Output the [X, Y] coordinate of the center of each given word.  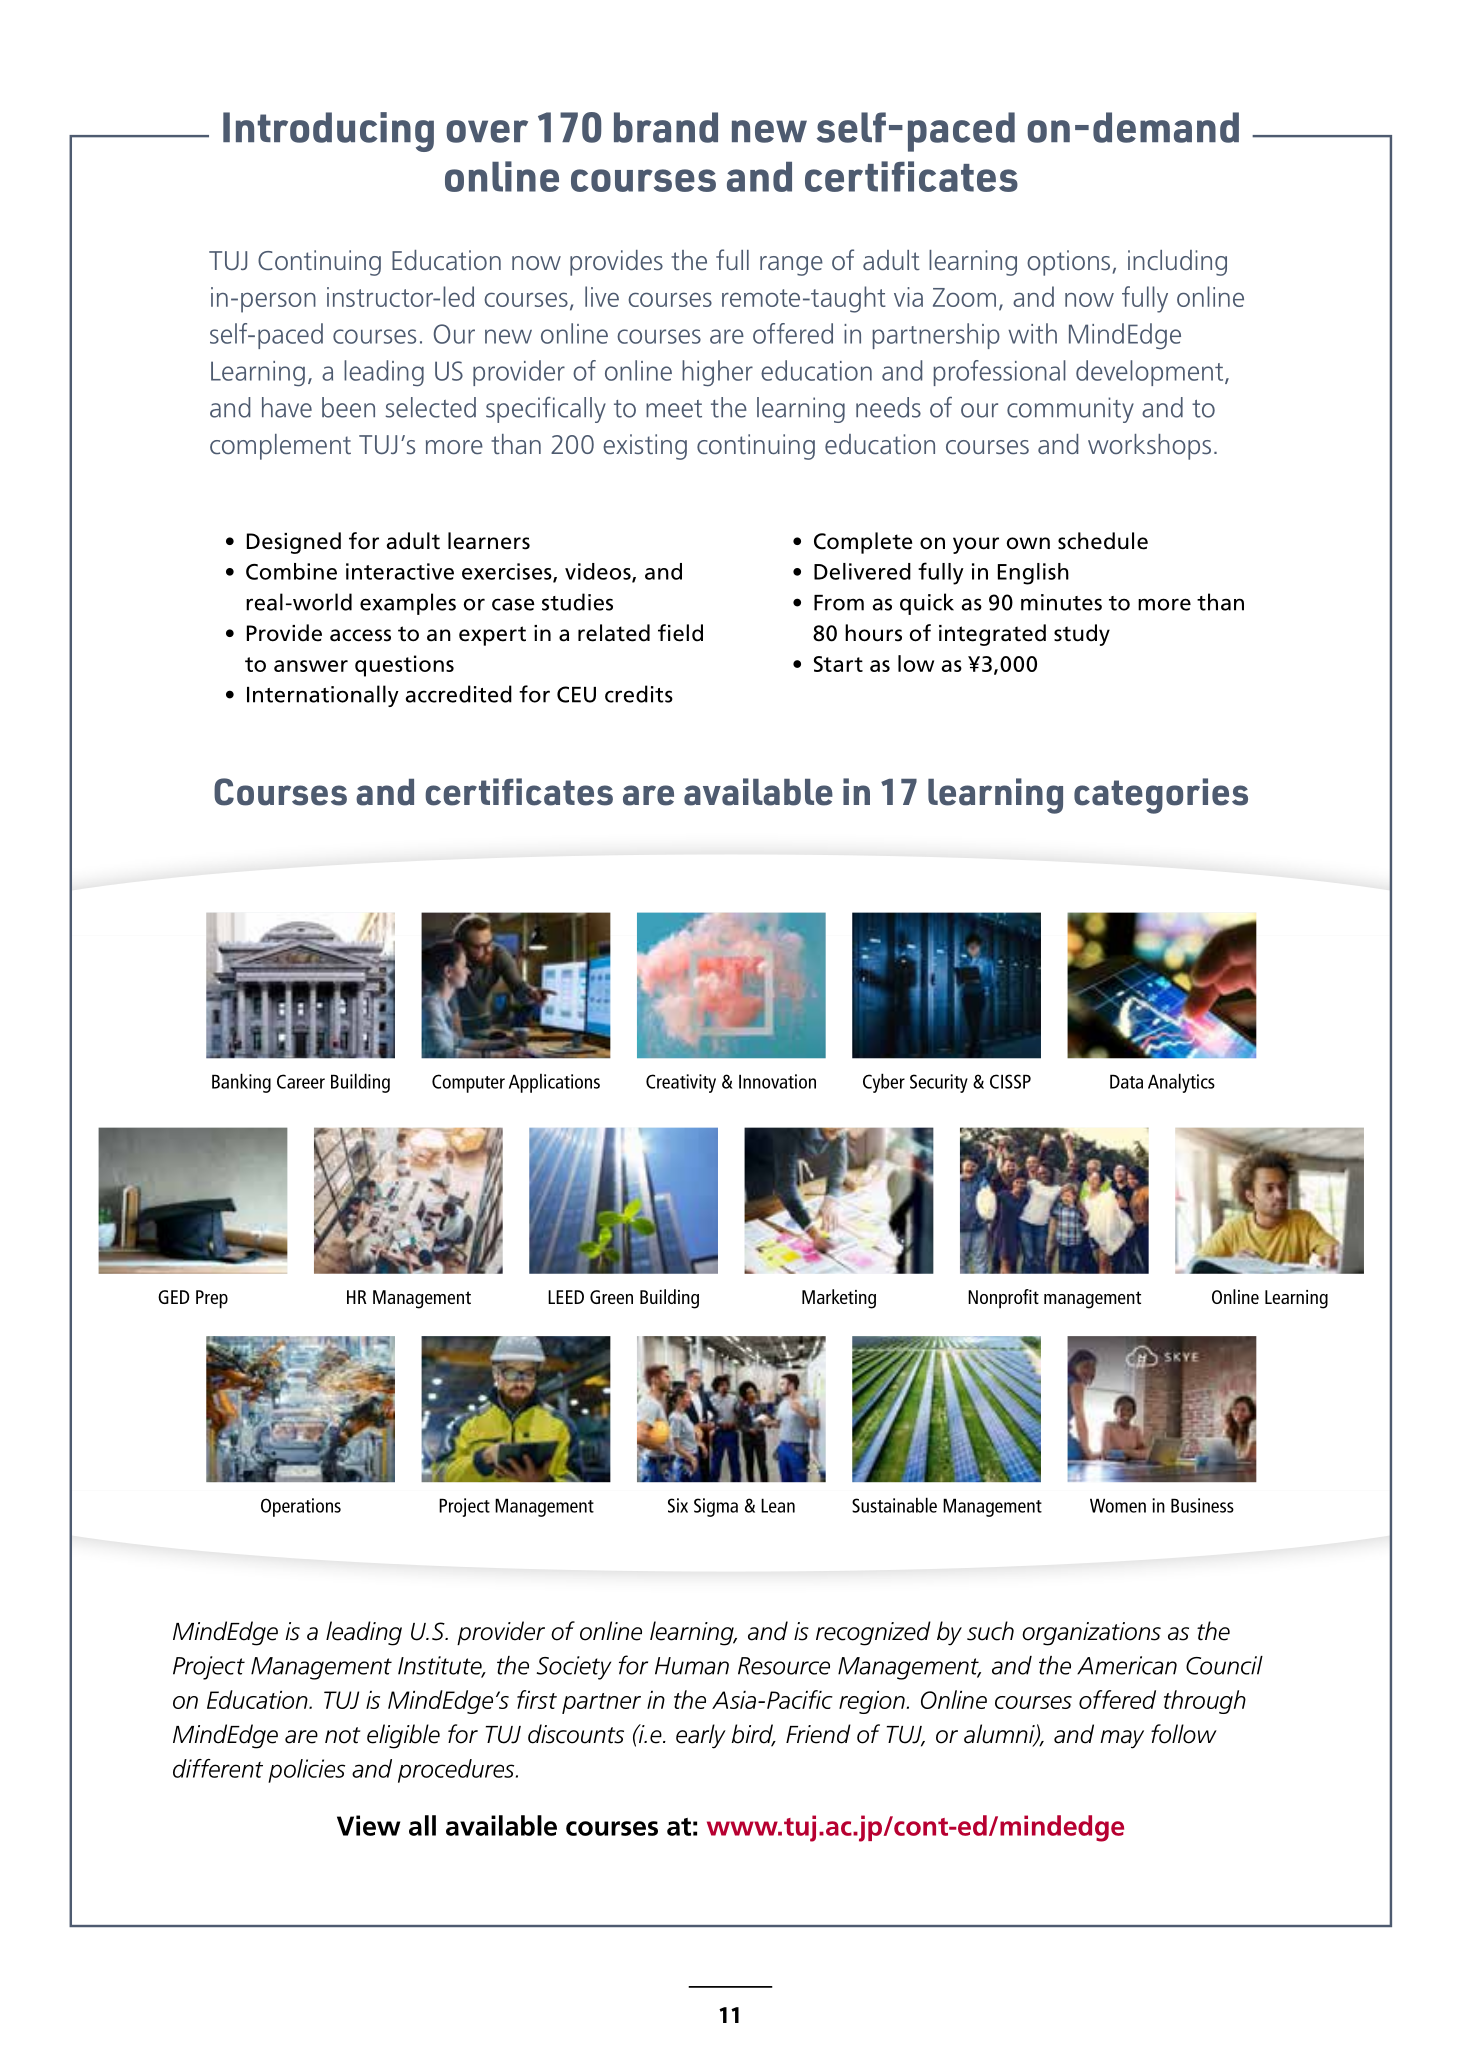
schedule [1103, 541]
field [680, 633]
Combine [291, 571]
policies [306, 1771]
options [1068, 263]
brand [666, 127]
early [701, 1736]
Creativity [681, 1083]
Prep [212, 1299]
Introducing [328, 132]
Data [1126, 1081]
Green [611, 1297]
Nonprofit [1003, 1299]
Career [301, 1081]
